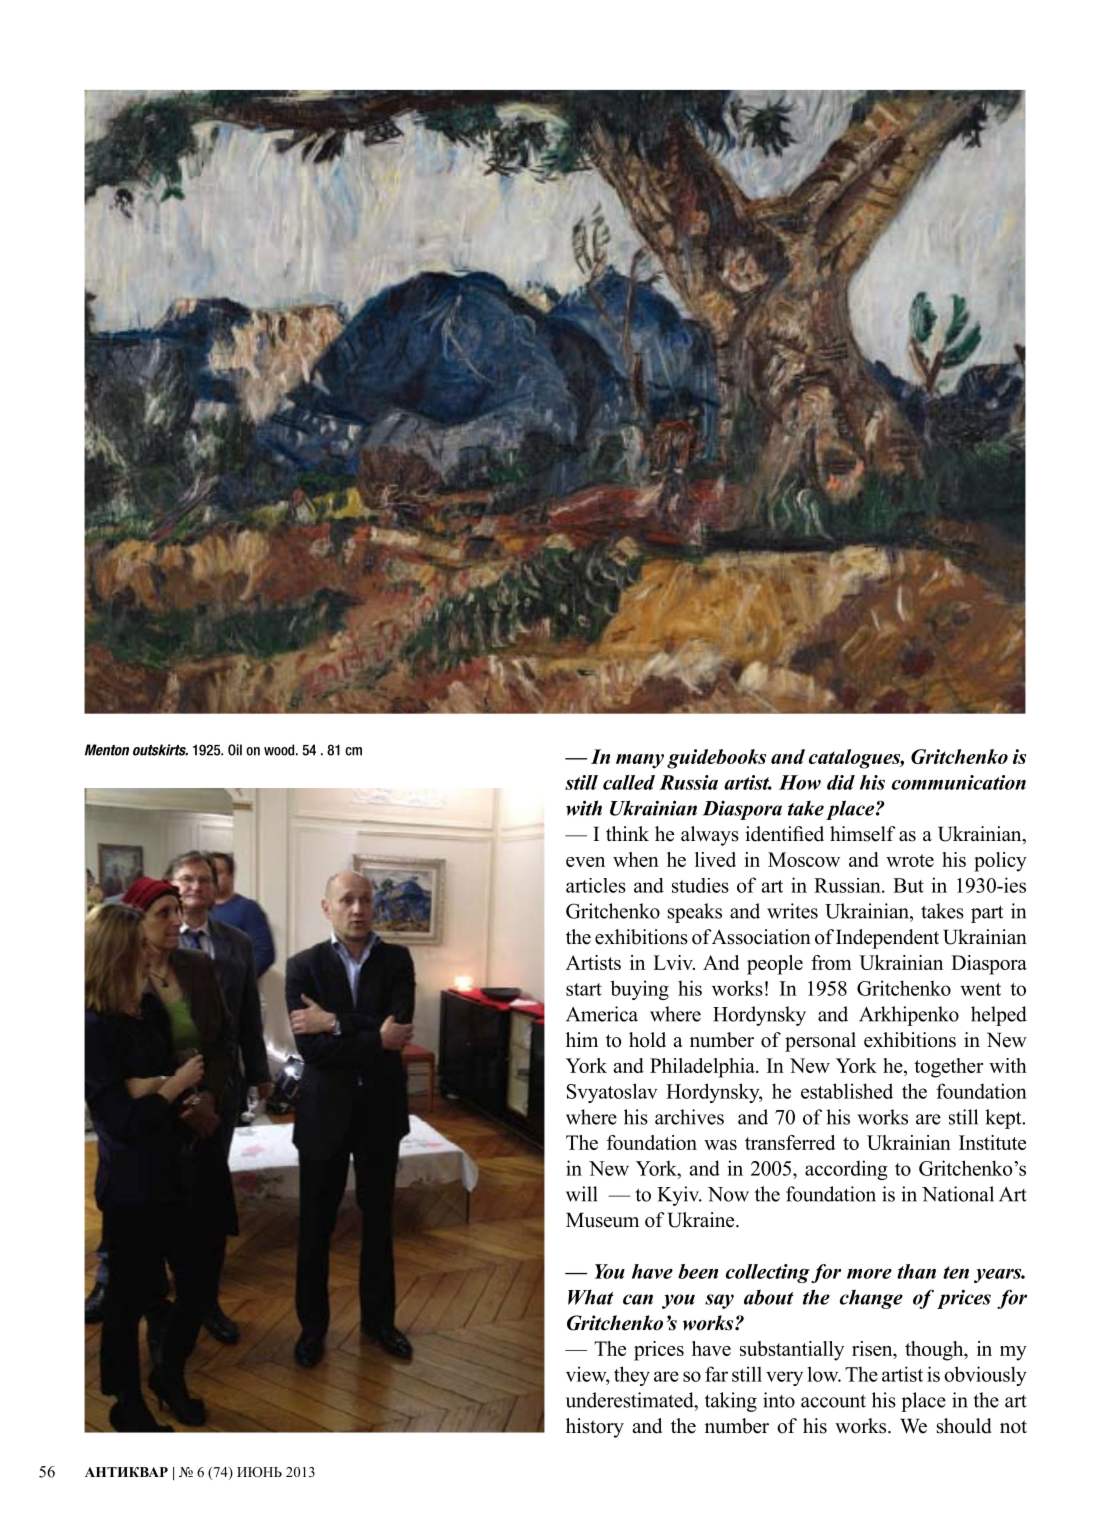  I want to click on Oil, so click(235, 750).
